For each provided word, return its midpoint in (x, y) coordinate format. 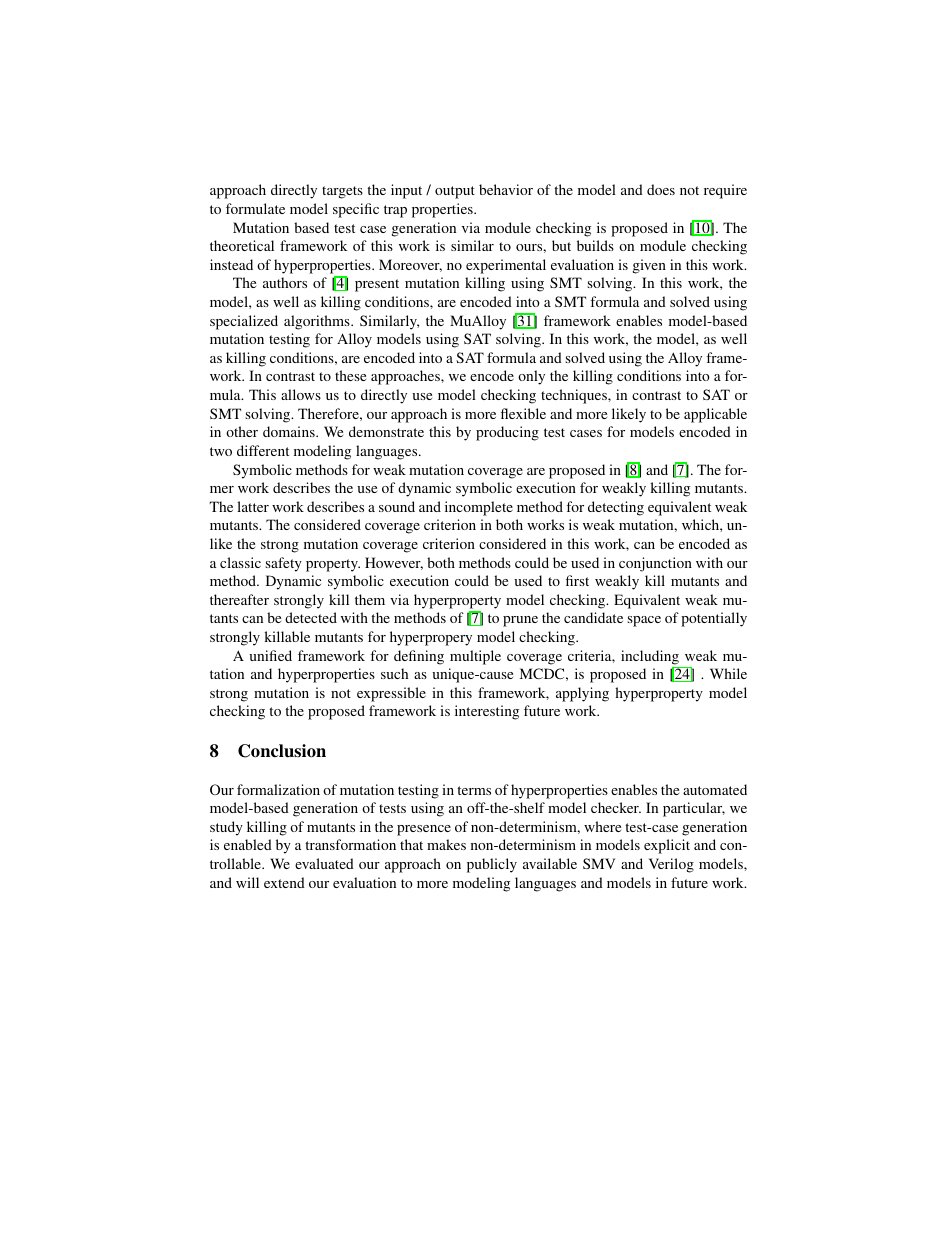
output (455, 192)
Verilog (671, 865)
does (661, 189)
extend (284, 882)
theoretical (242, 245)
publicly (492, 865)
